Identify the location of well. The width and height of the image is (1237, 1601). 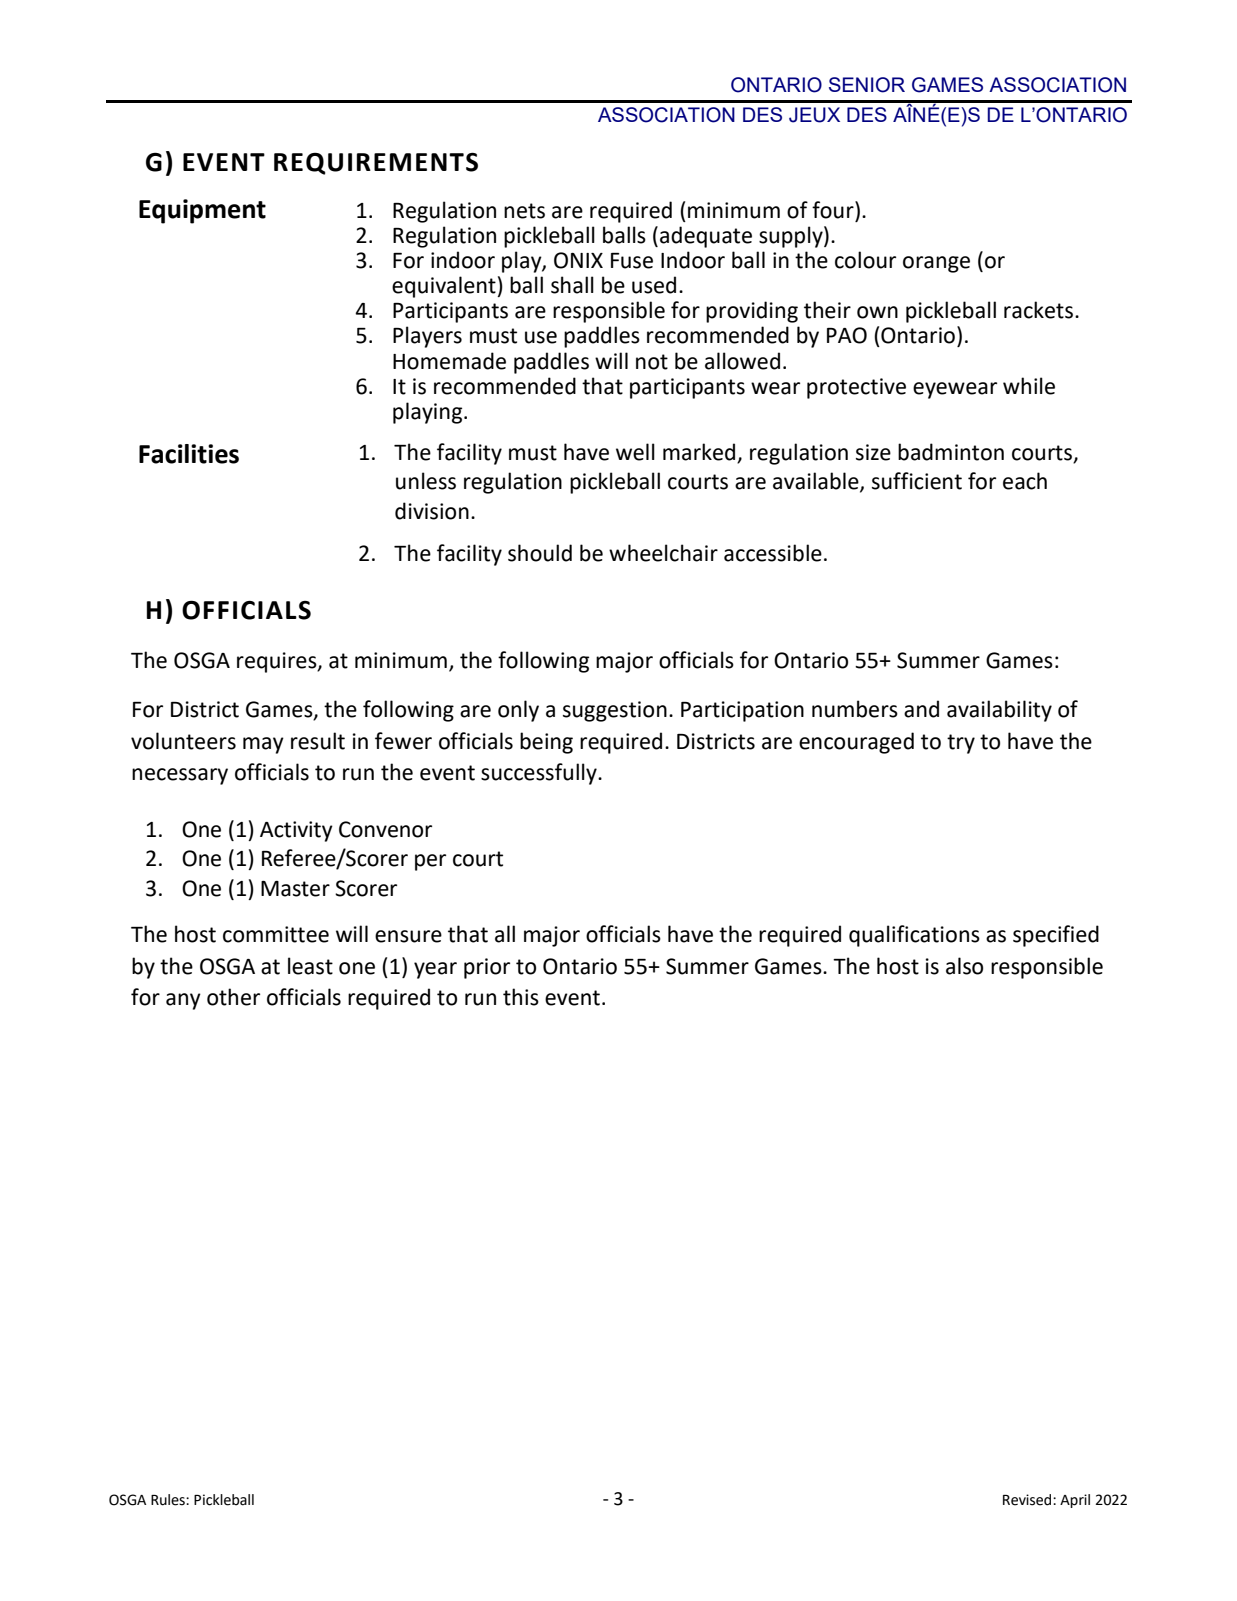
(635, 452).
